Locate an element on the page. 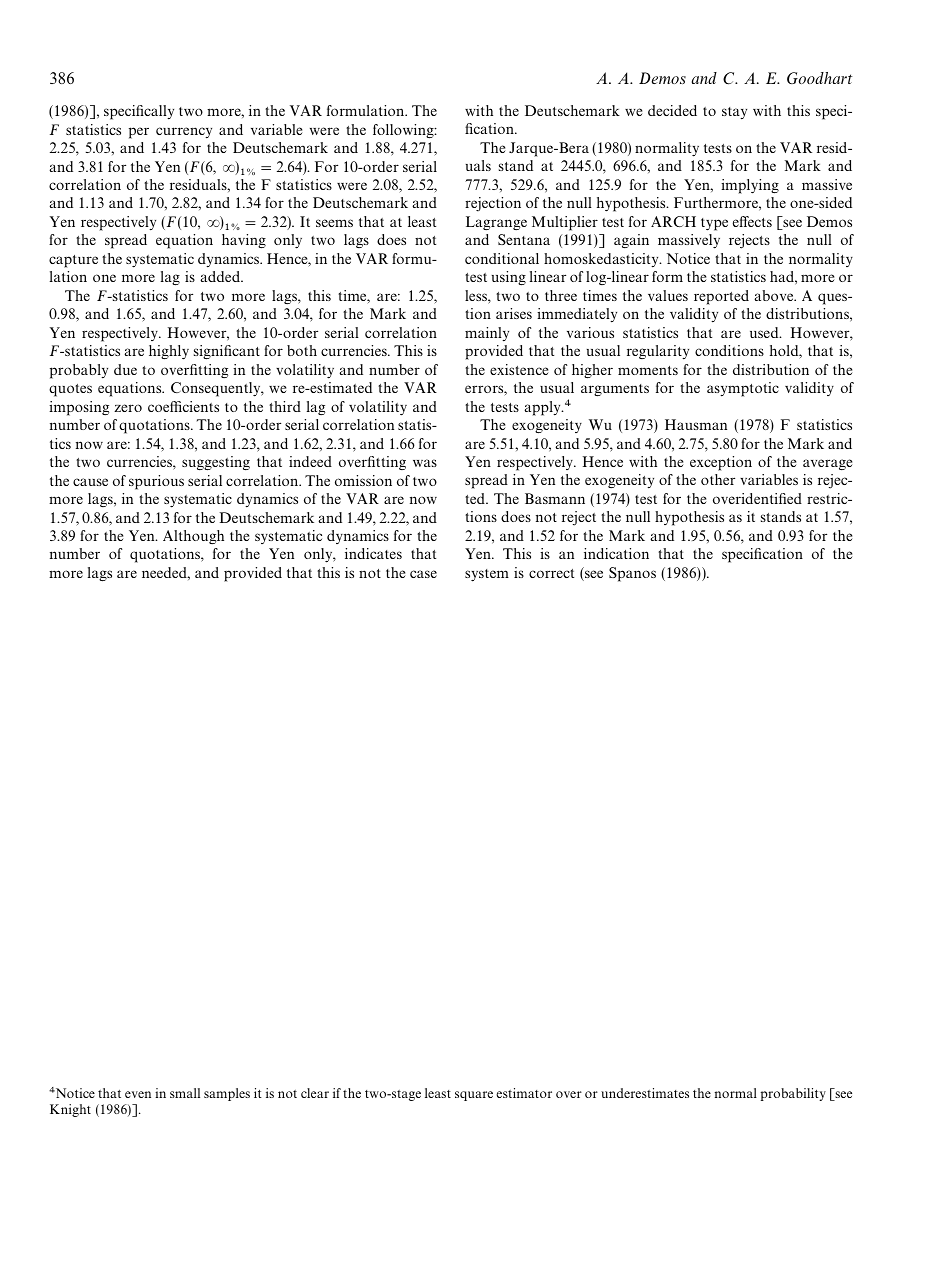  case is located at coordinates (423, 574).
